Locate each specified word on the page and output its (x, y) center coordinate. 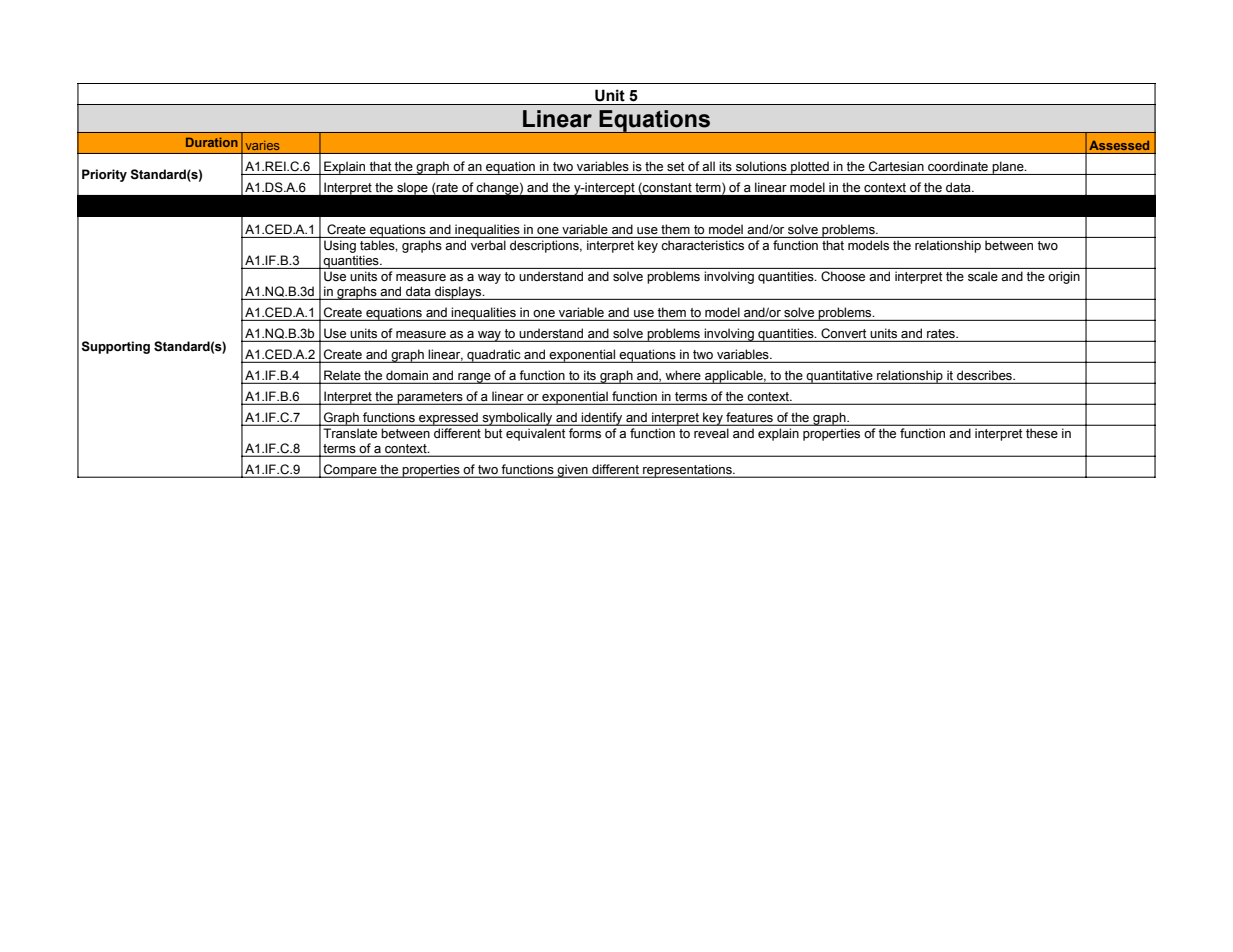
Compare (350, 471)
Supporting (115, 347)
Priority (104, 175)
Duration (212, 142)
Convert (844, 334)
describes (984, 376)
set (675, 167)
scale (983, 276)
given (572, 471)
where (683, 376)
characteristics (703, 245)
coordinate (958, 166)
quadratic (494, 356)
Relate (342, 376)
